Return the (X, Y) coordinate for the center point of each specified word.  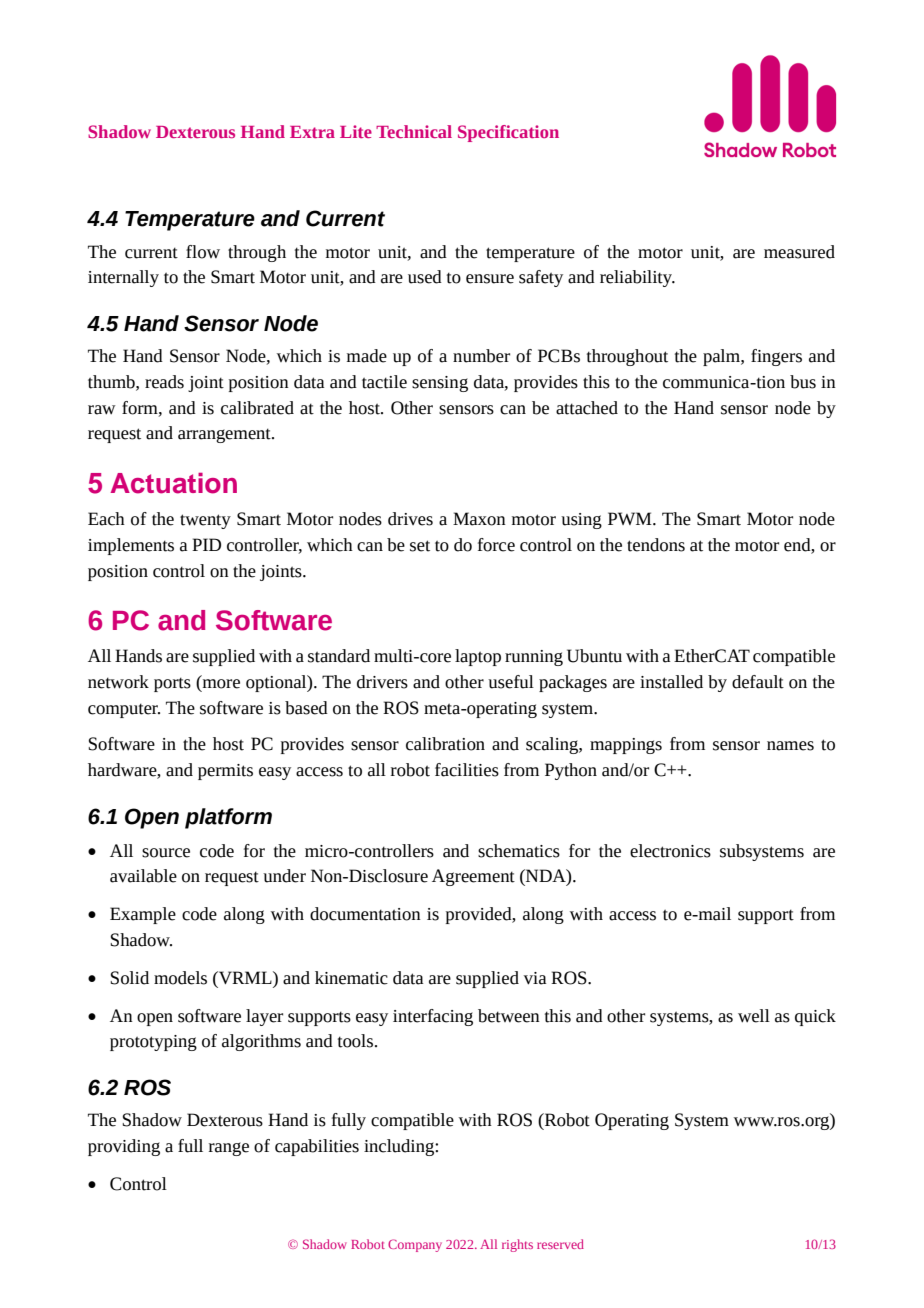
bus (803, 382)
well (754, 1016)
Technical (414, 131)
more (220, 685)
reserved (560, 1244)
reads (164, 382)
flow (203, 252)
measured (799, 252)
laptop (478, 657)
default (758, 682)
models (180, 978)
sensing (440, 384)
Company (415, 1245)
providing (124, 1147)
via (535, 978)
